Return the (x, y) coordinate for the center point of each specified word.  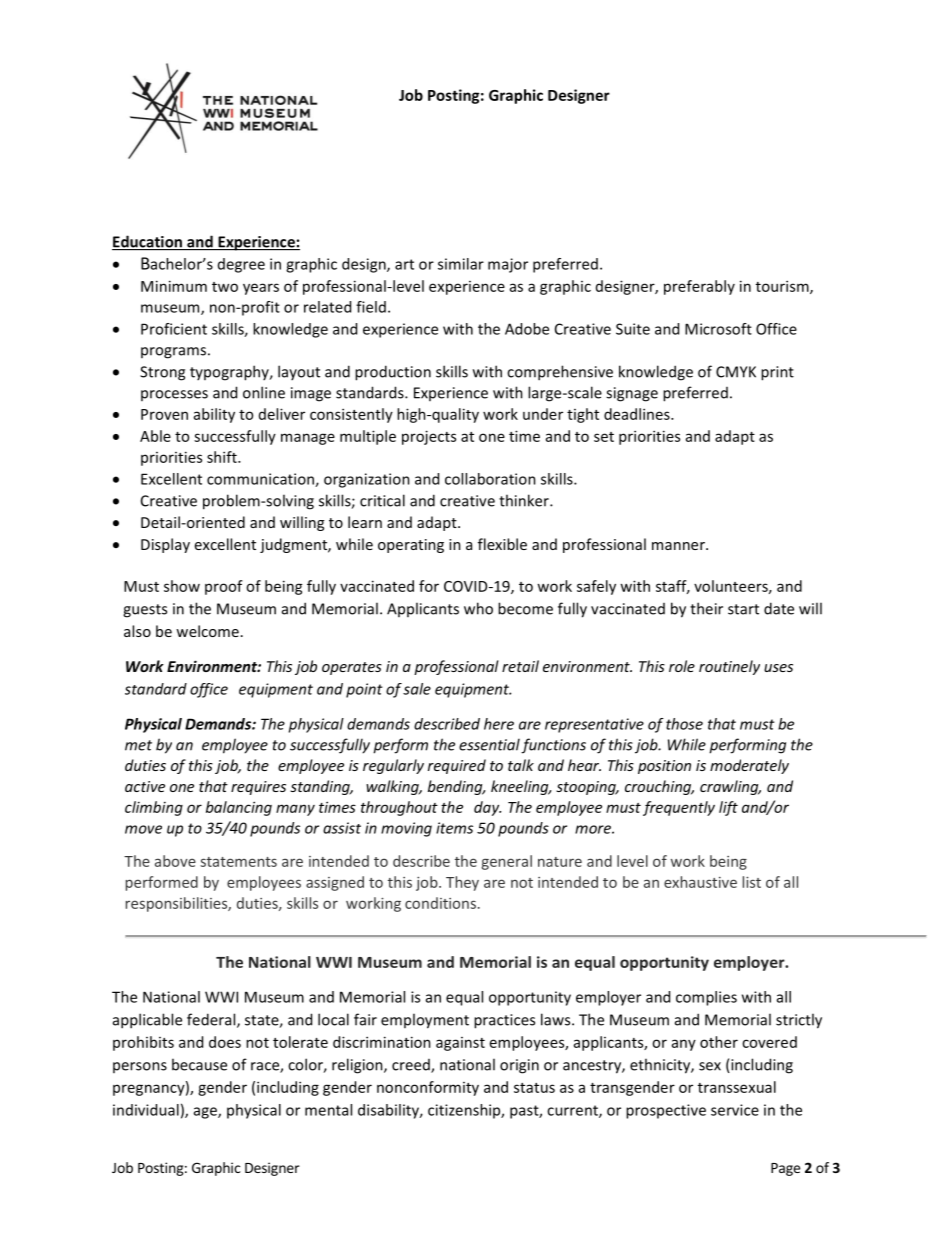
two (225, 287)
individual (146, 1110)
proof (224, 587)
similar (461, 264)
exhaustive (700, 882)
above (175, 861)
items (454, 828)
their (706, 608)
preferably (699, 287)
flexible (502, 544)
